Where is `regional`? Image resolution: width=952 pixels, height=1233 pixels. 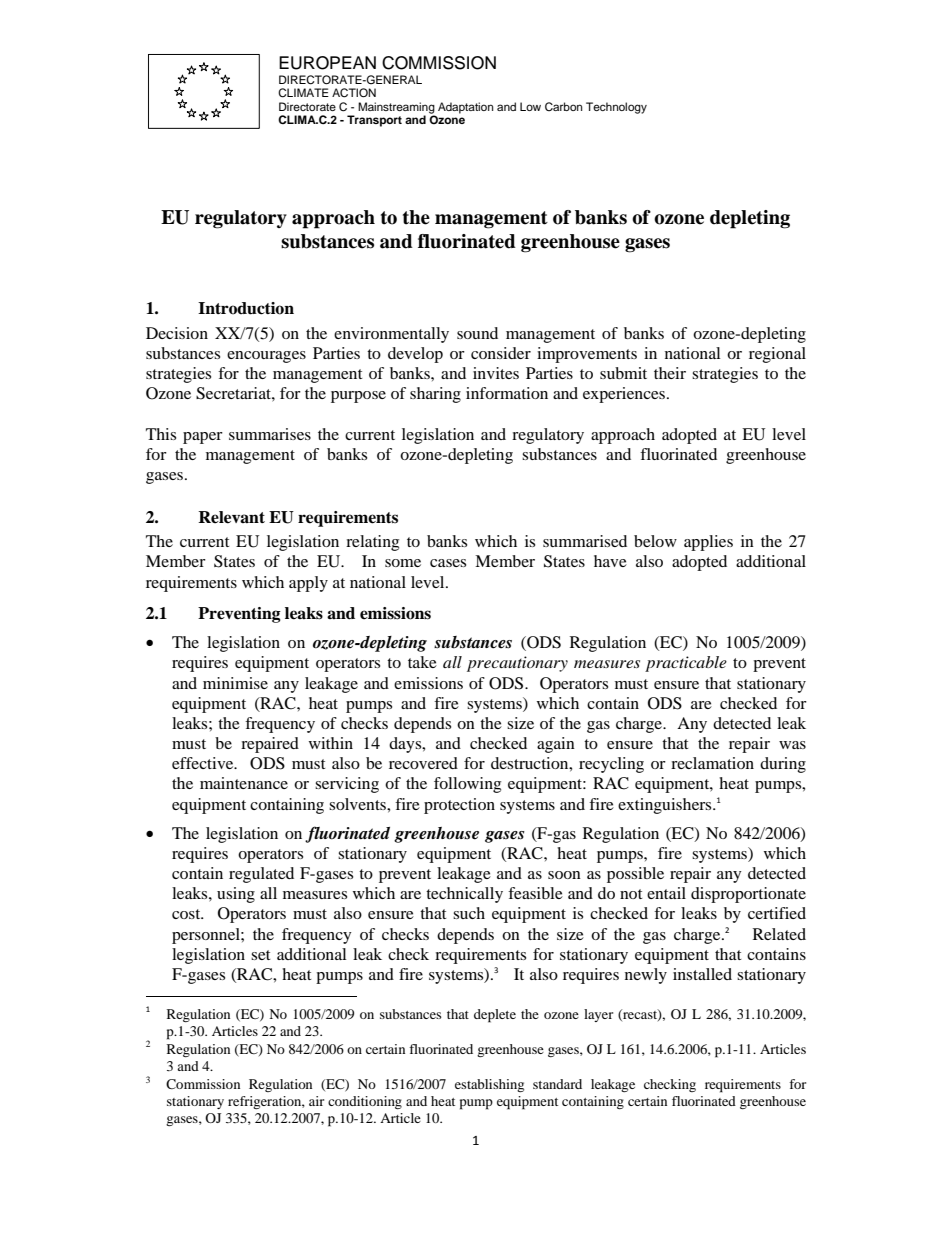
regional is located at coordinates (777, 355).
